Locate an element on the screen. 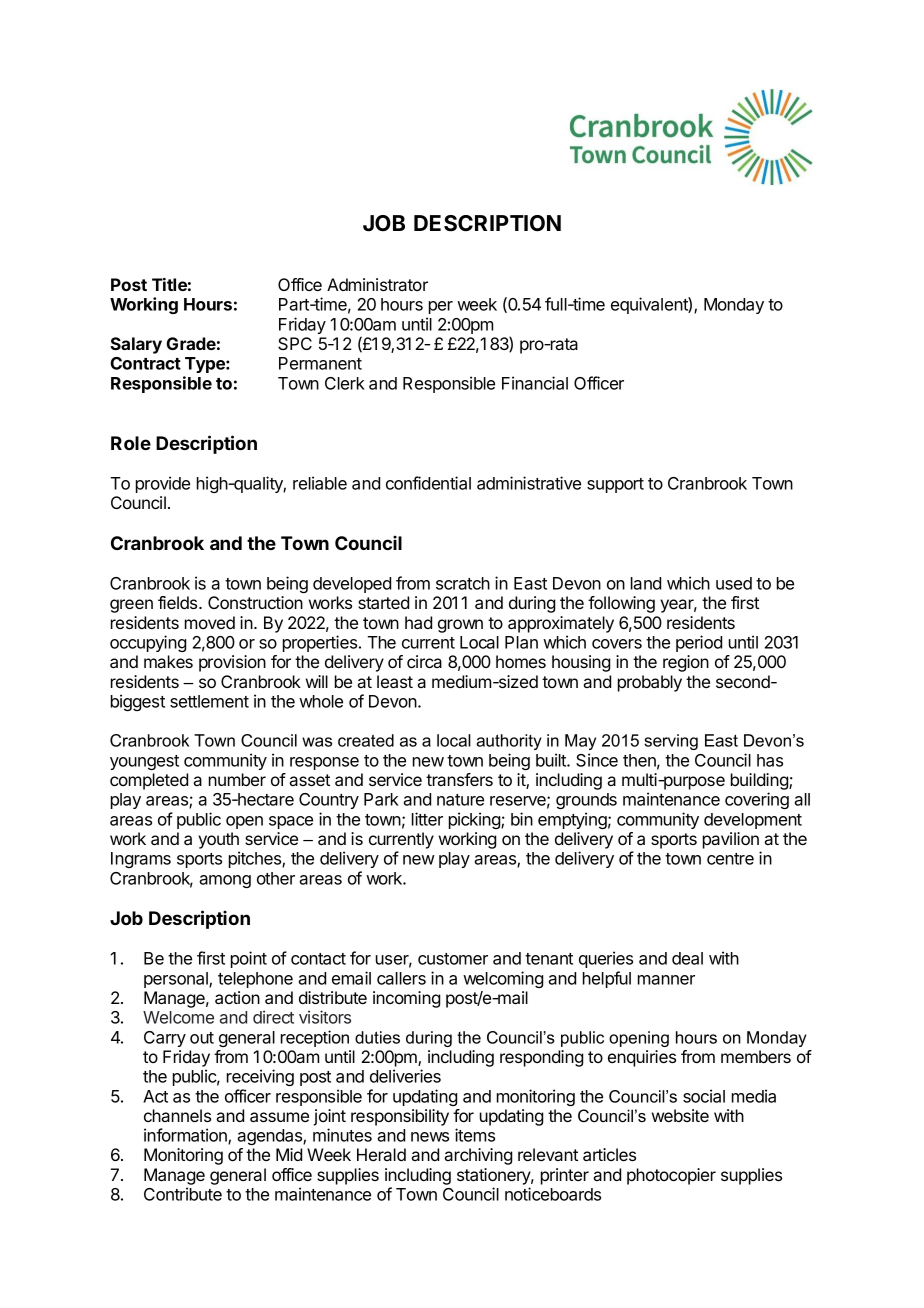 The height and width of the screenshot is (1308, 924). photocopier is located at coordinates (671, 1176).
